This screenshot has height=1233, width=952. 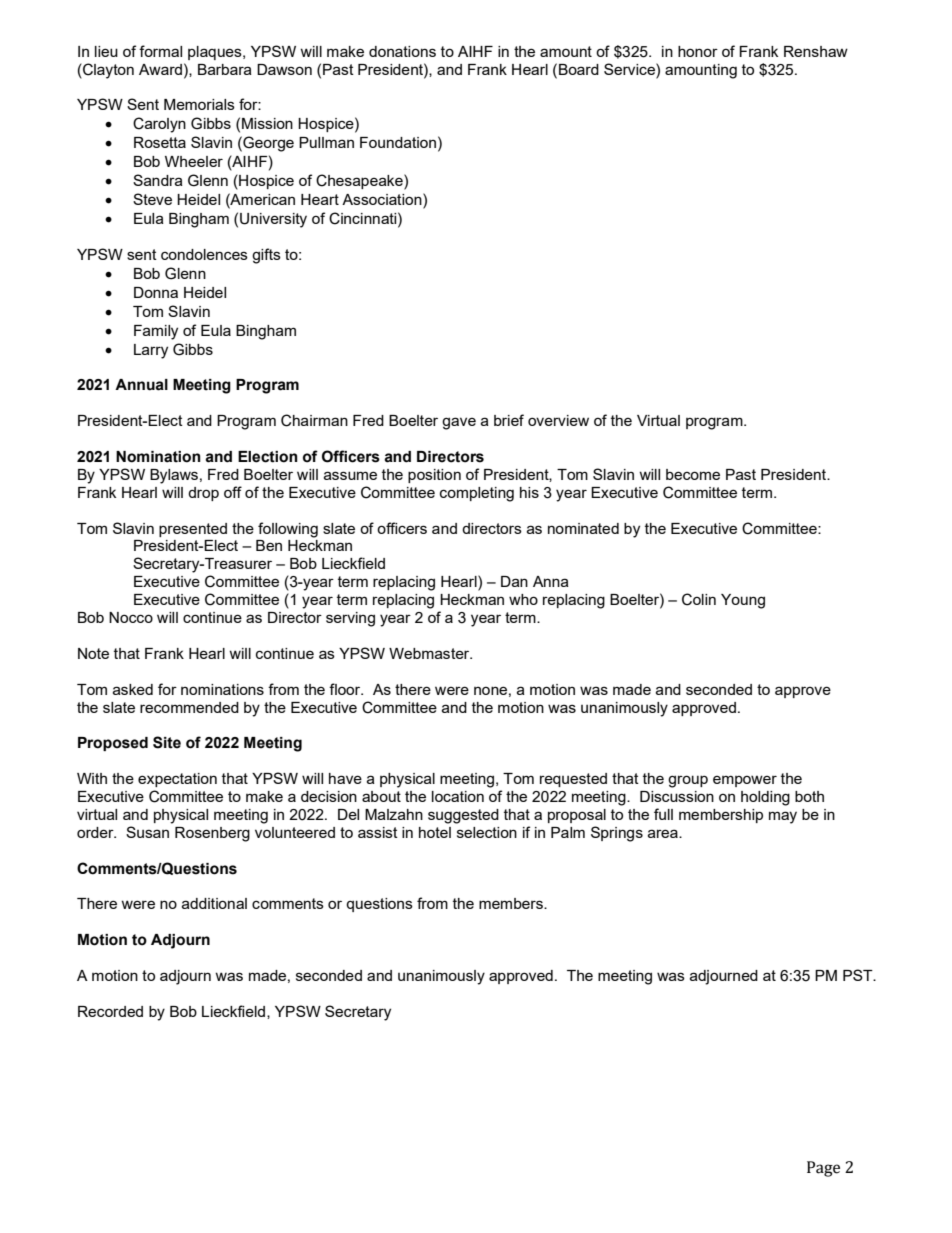 What do you see at coordinates (110, 1011) in the screenshot?
I see `Recorded` at bounding box center [110, 1011].
